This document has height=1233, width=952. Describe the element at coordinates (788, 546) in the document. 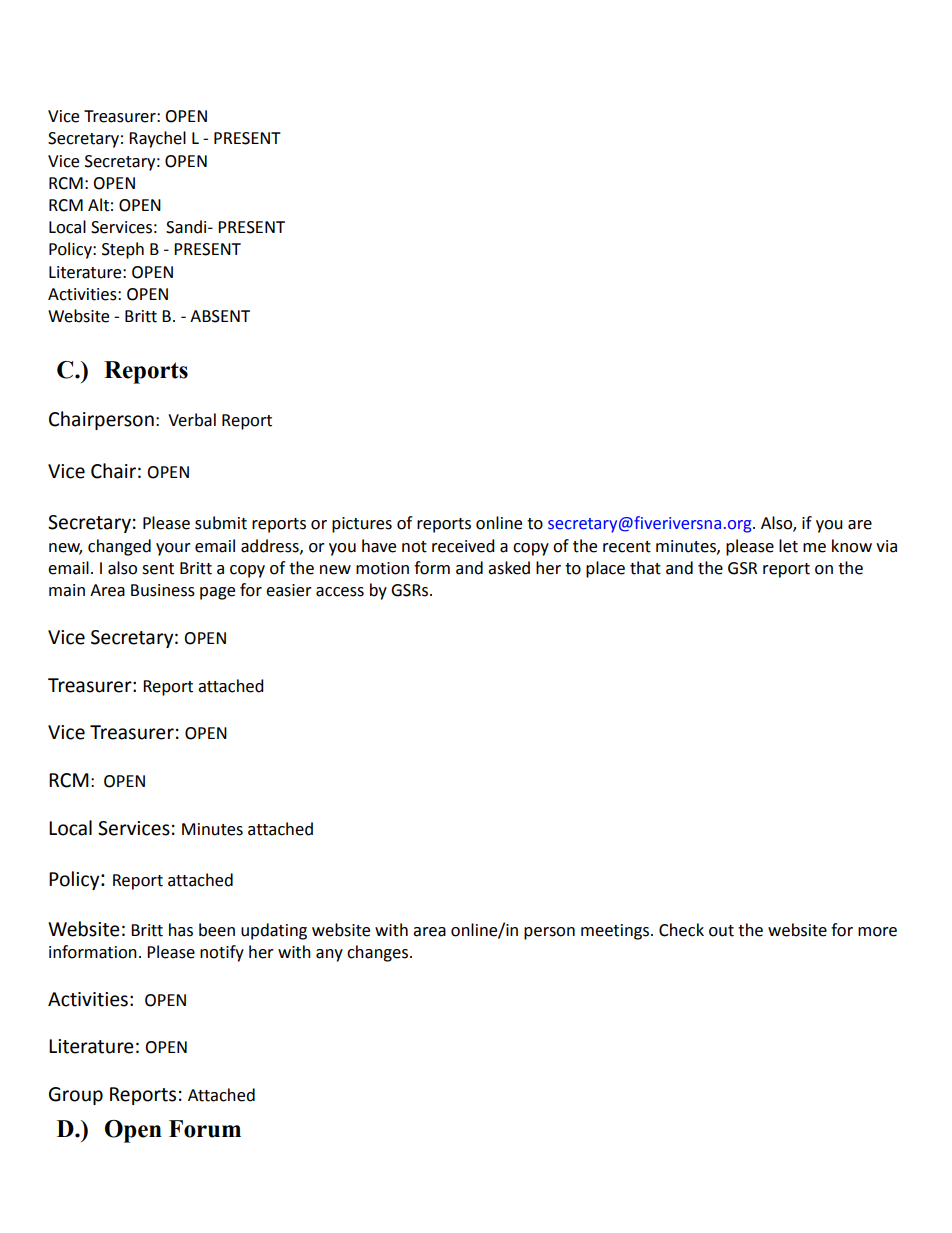

I see `let` at that location.
